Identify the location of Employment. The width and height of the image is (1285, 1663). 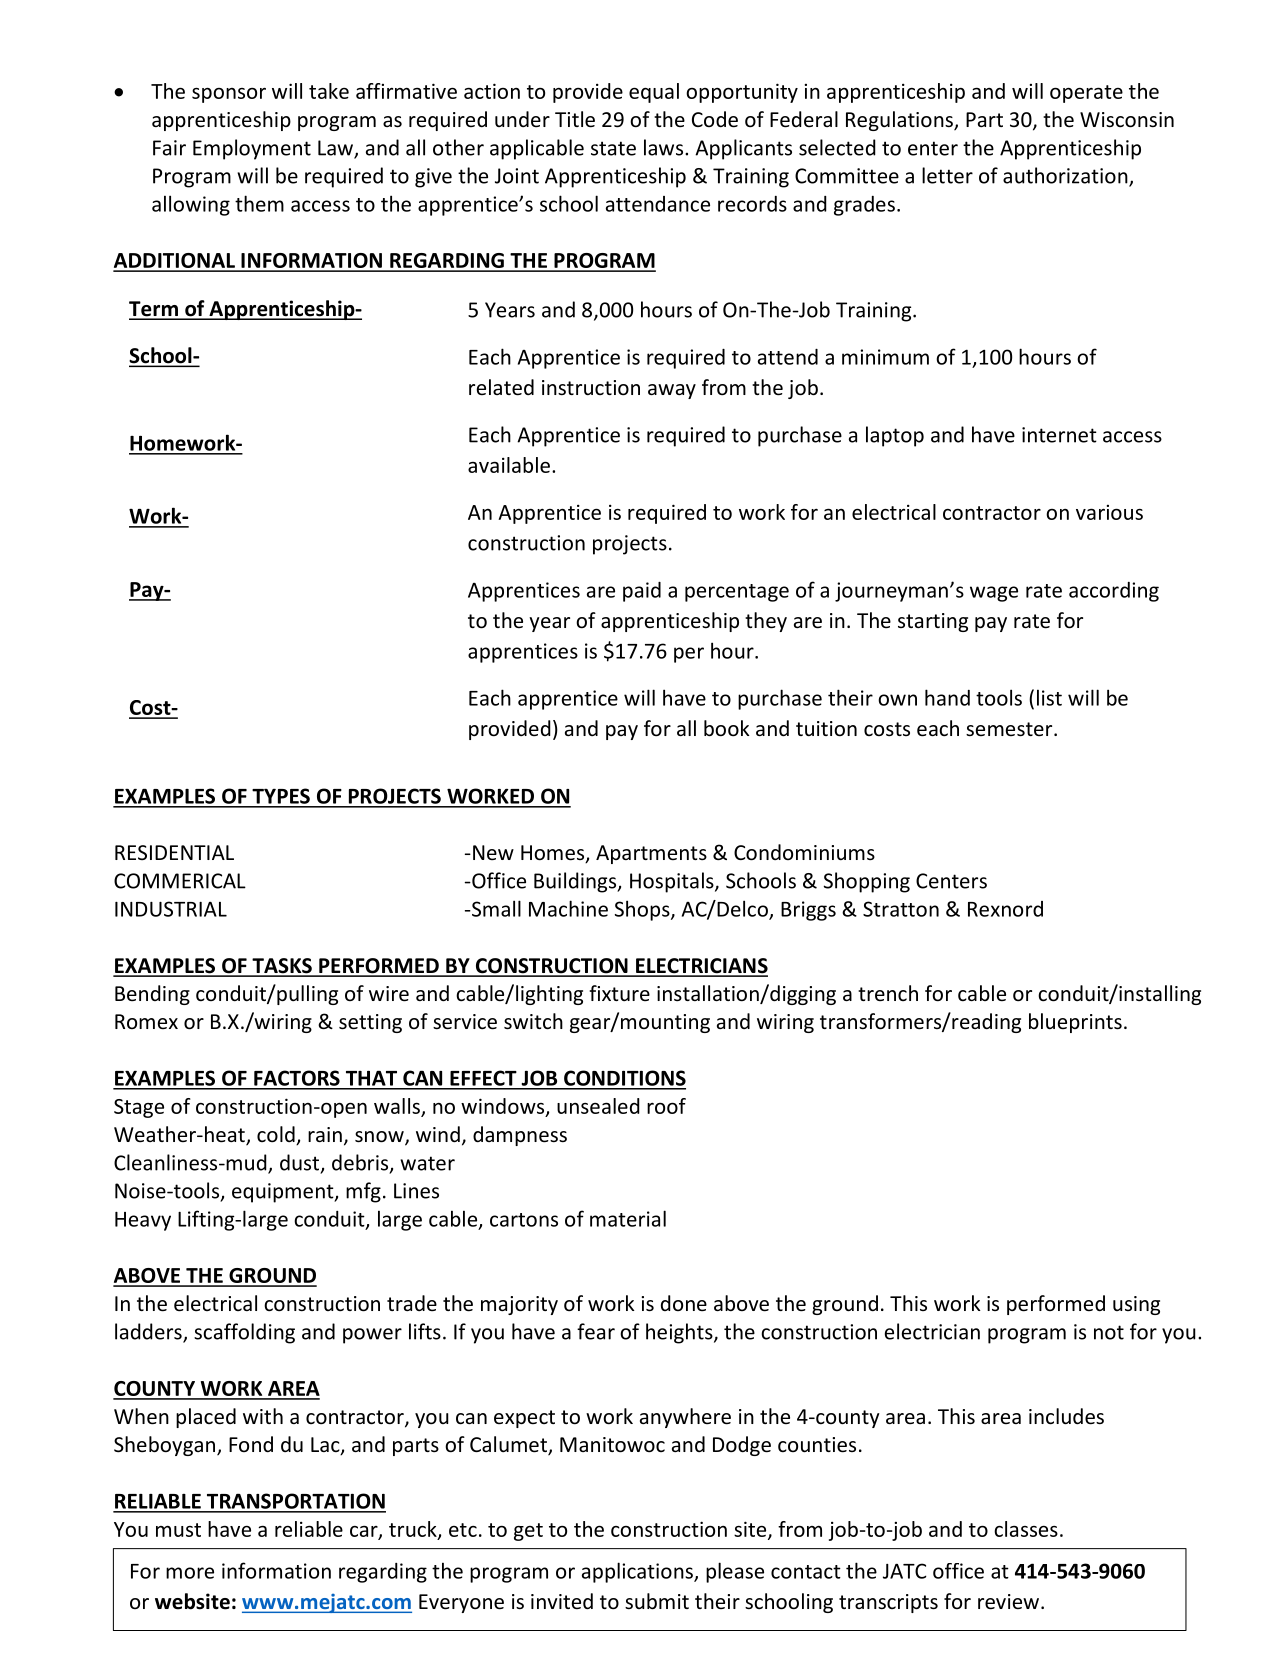
(252, 149).
